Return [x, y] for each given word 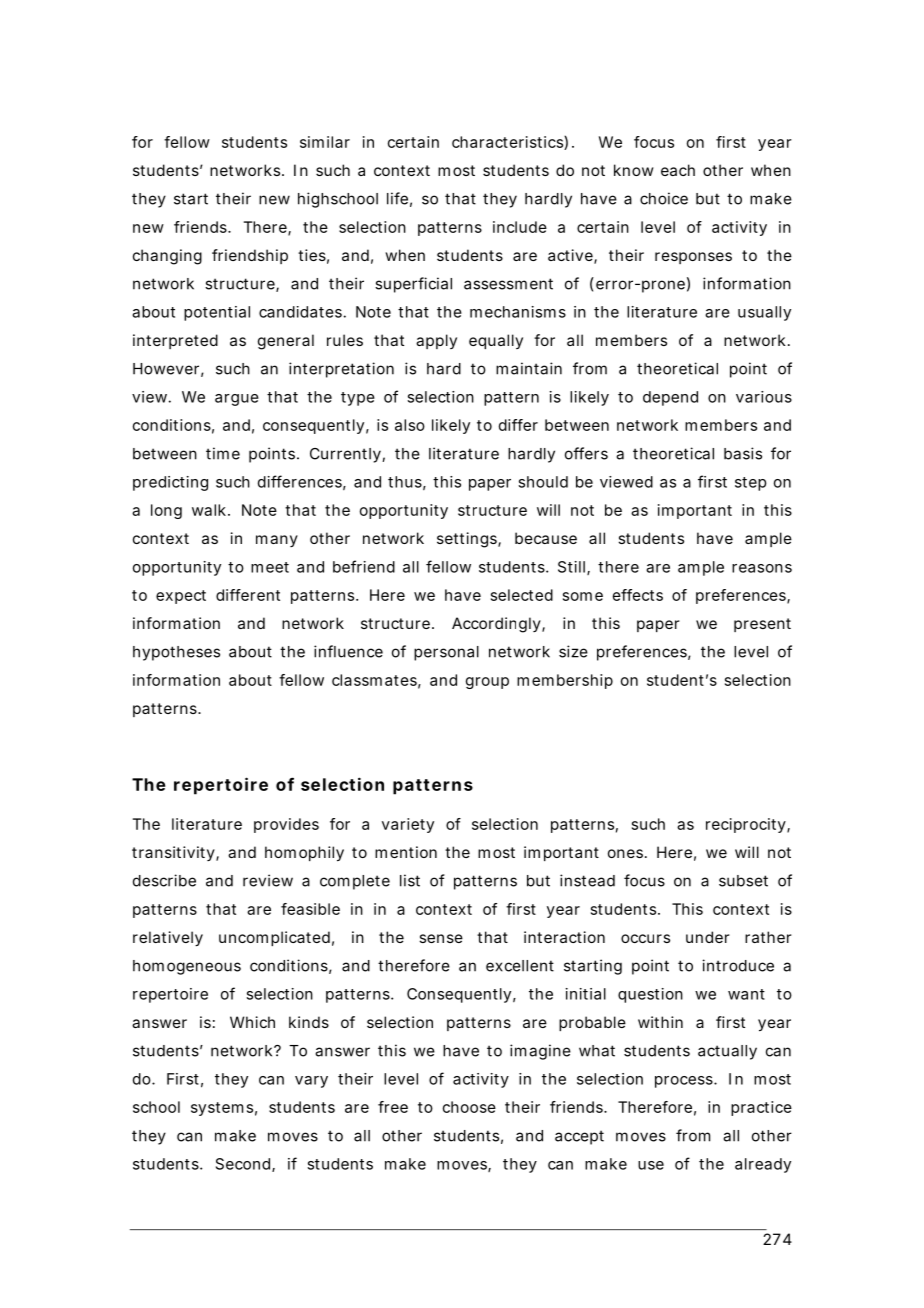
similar [325, 142]
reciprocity [746, 825]
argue [237, 400]
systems [222, 1109]
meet [270, 567]
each [678, 170]
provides [286, 825]
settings [468, 540]
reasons [762, 568]
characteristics [508, 143]
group [487, 683]
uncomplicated [274, 938]
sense [441, 938]
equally [496, 341]
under [708, 937]
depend [670, 398]
